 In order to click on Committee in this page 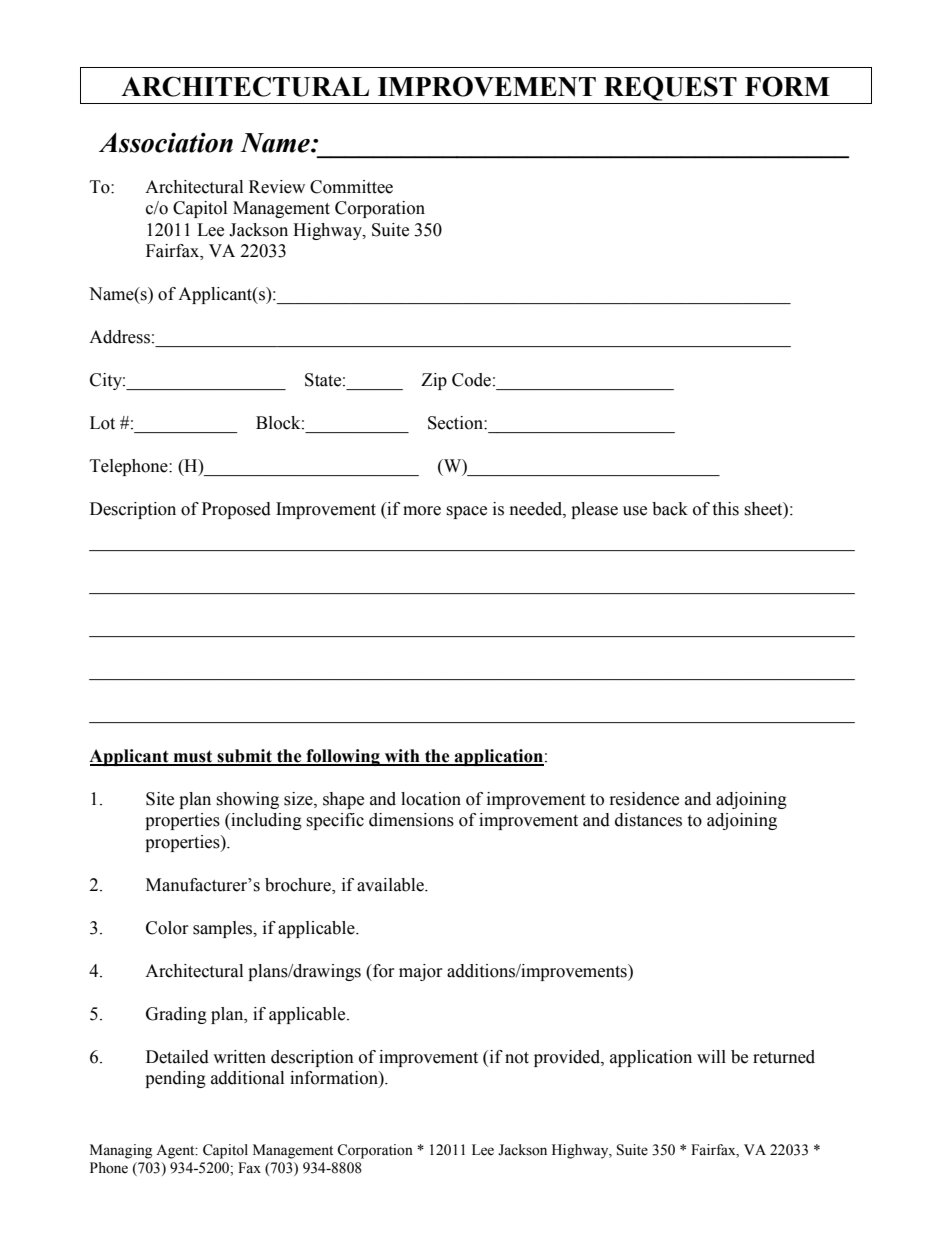, I will do `click(351, 187)`.
